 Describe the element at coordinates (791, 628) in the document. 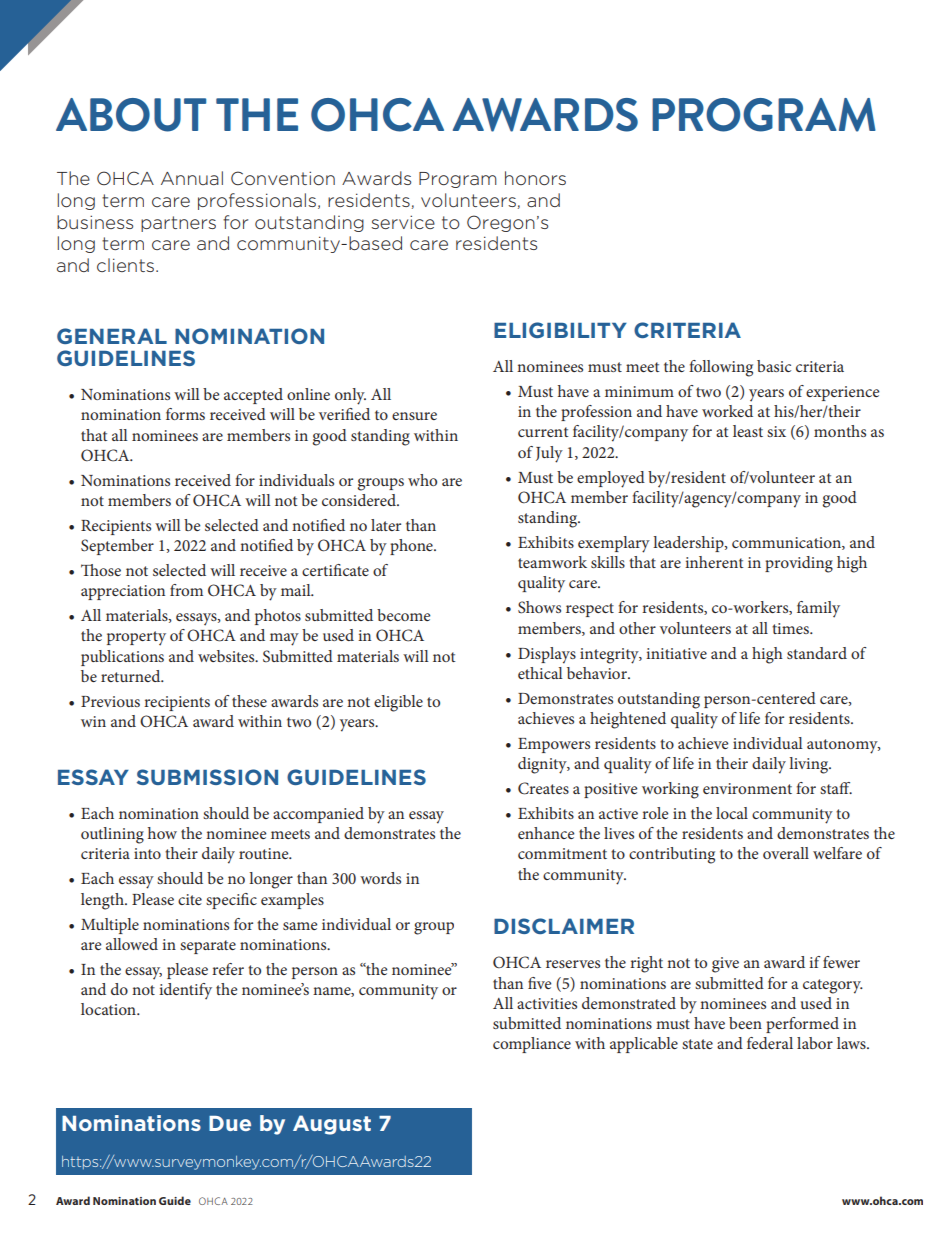

I see `times` at that location.
